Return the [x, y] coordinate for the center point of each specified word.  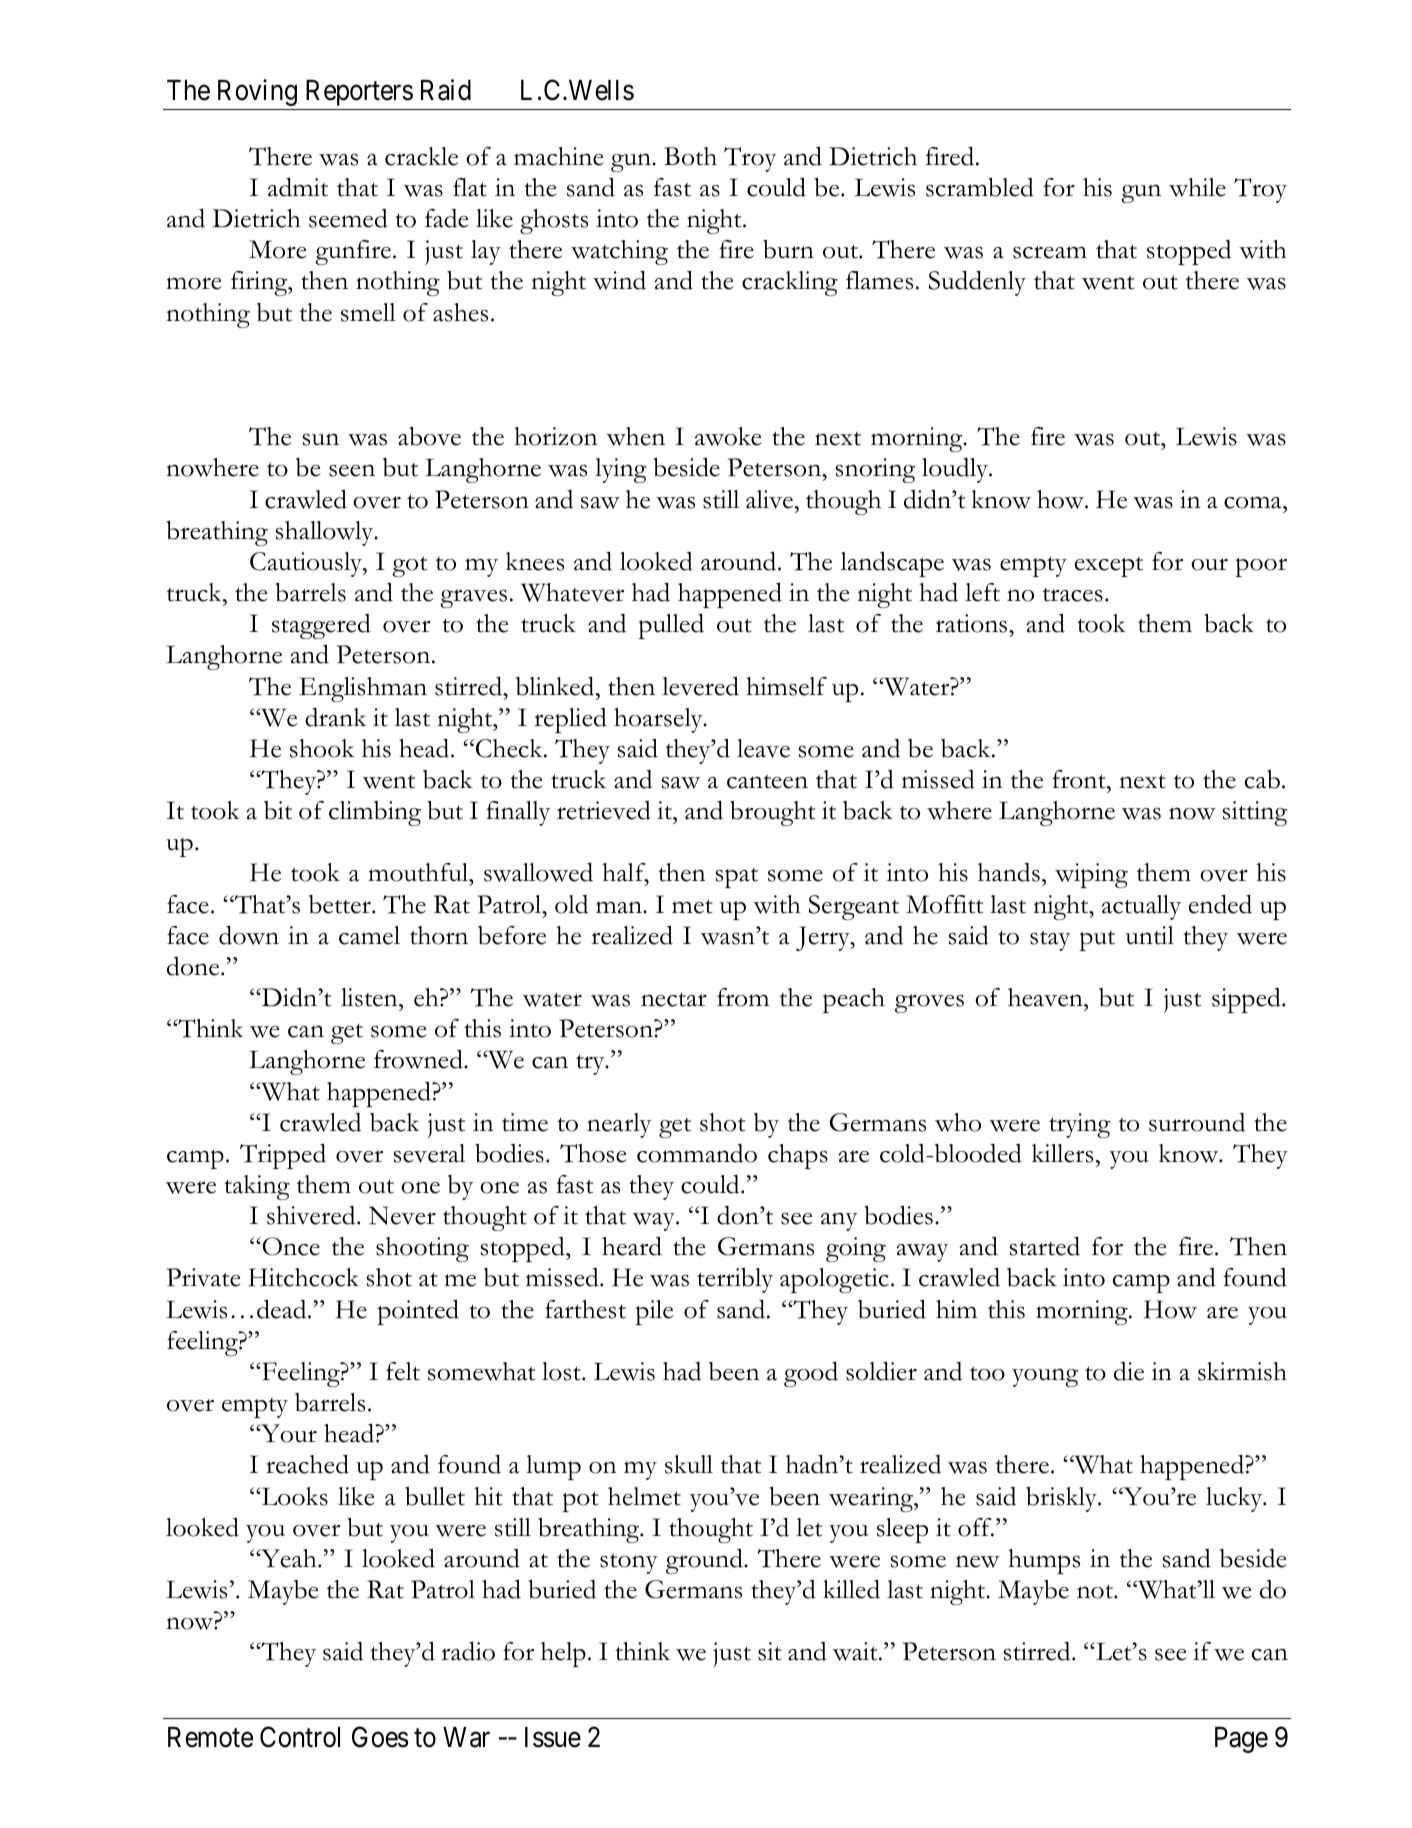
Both [690, 156]
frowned [419, 1059]
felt [403, 1371]
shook [322, 748]
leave [763, 748]
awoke [728, 436]
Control [300, 1737]
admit [298, 187]
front [1080, 779]
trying [1079, 1125]
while [1197, 187]
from [743, 997]
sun [321, 440]
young [1045, 1378]
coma [1254, 502]
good [811, 1374]
